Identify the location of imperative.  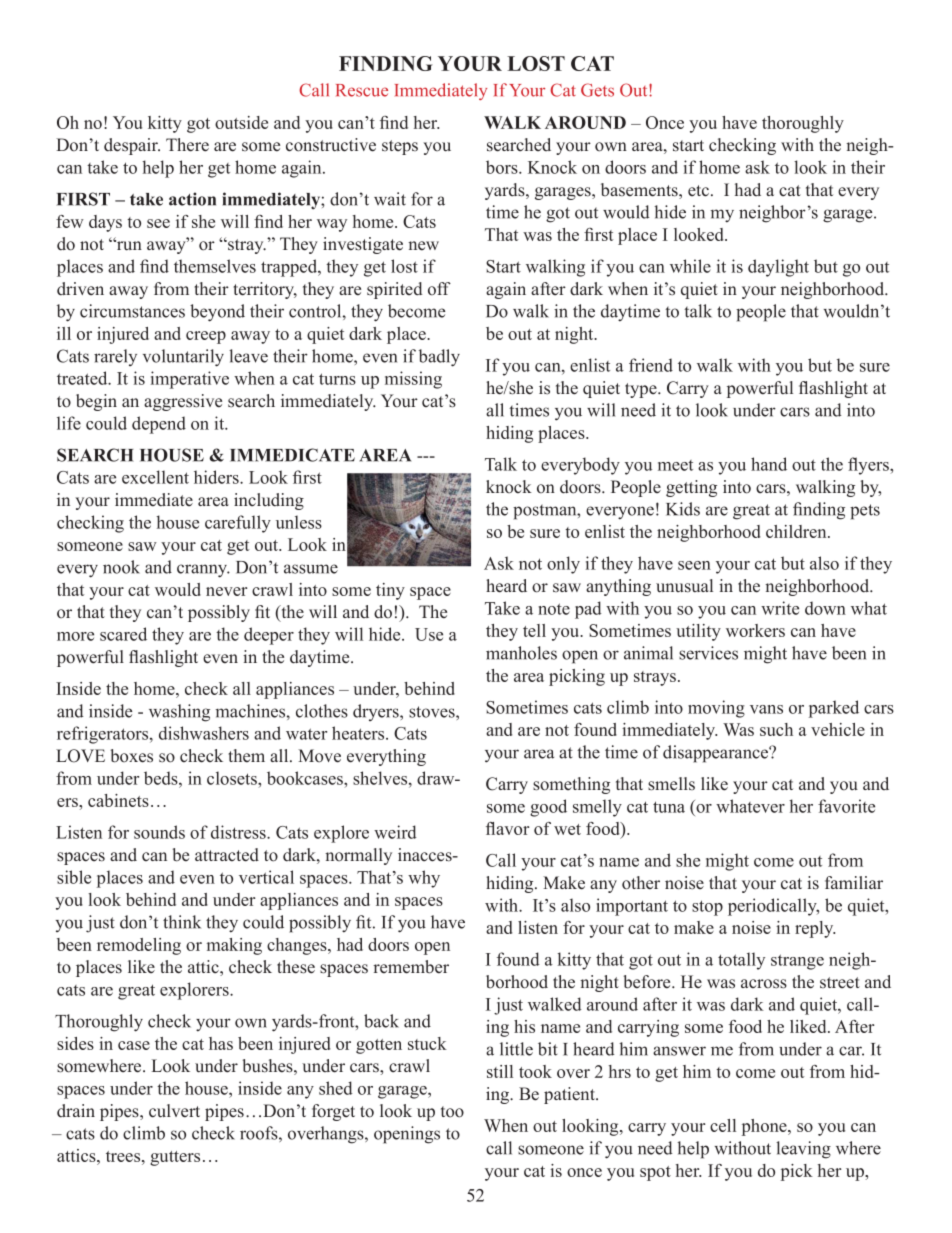
(190, 380).
